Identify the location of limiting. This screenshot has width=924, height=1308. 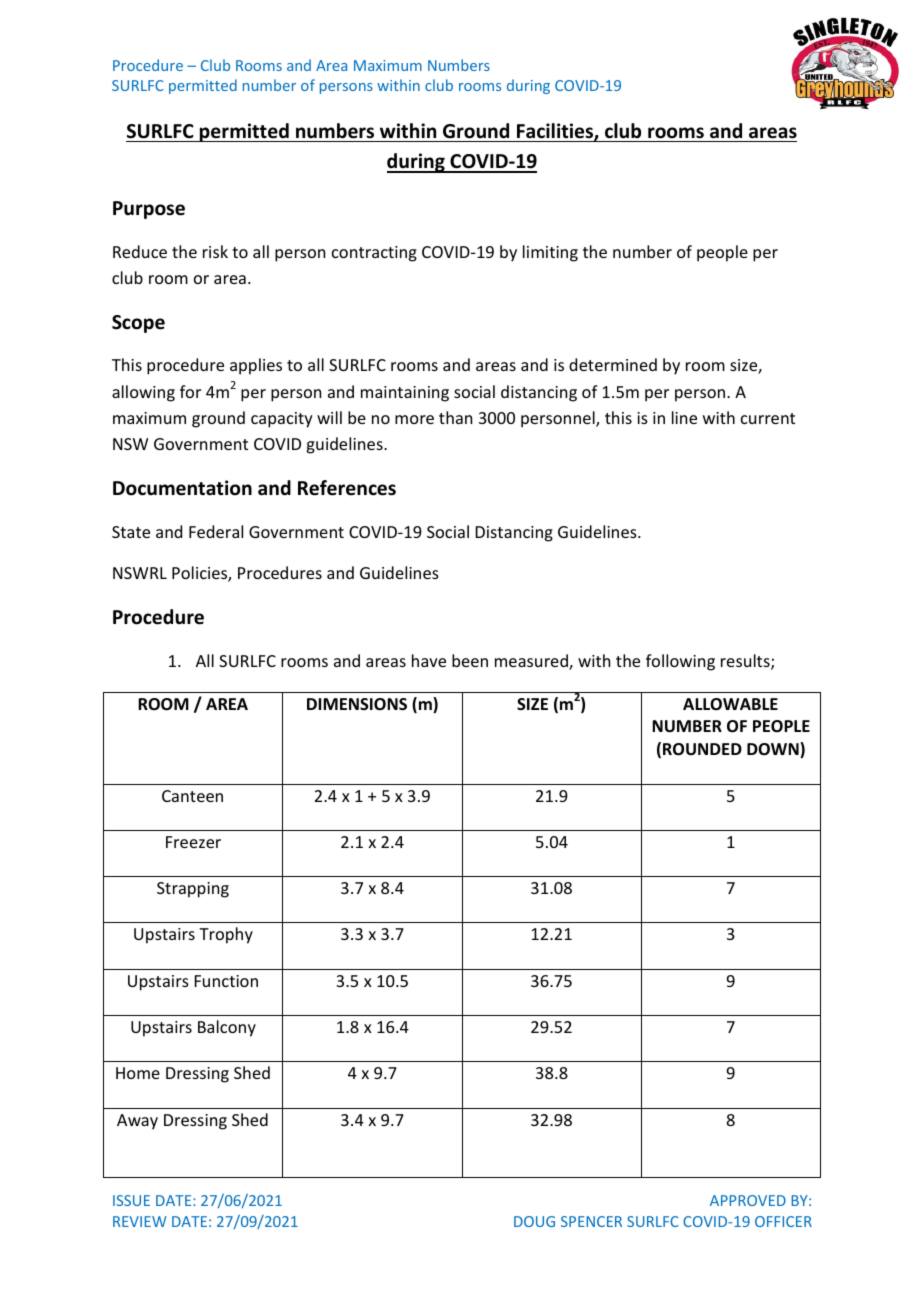
(550, 253).
